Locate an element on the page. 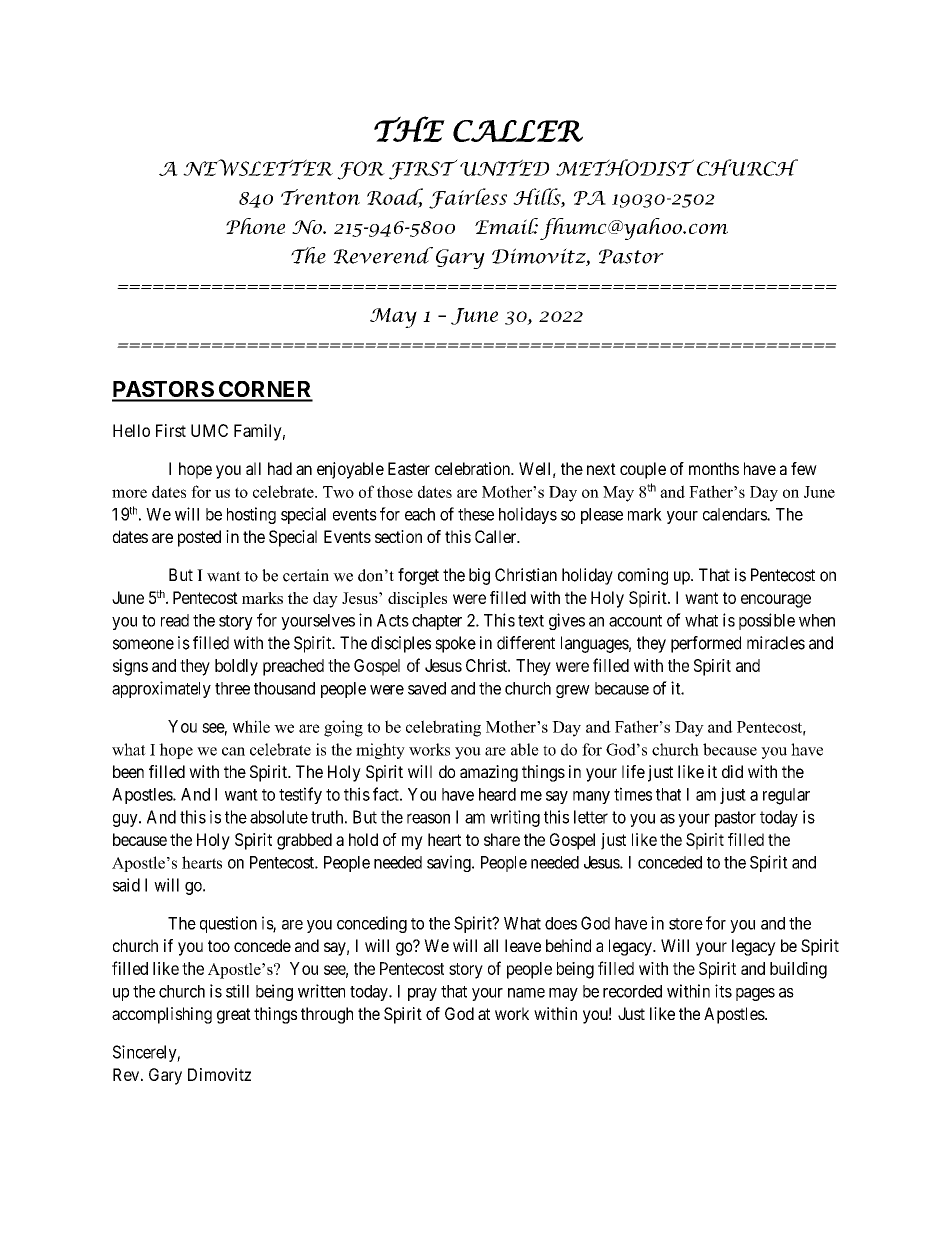 The image size is (952, 1233). still is located at coordinates (237, 991).
